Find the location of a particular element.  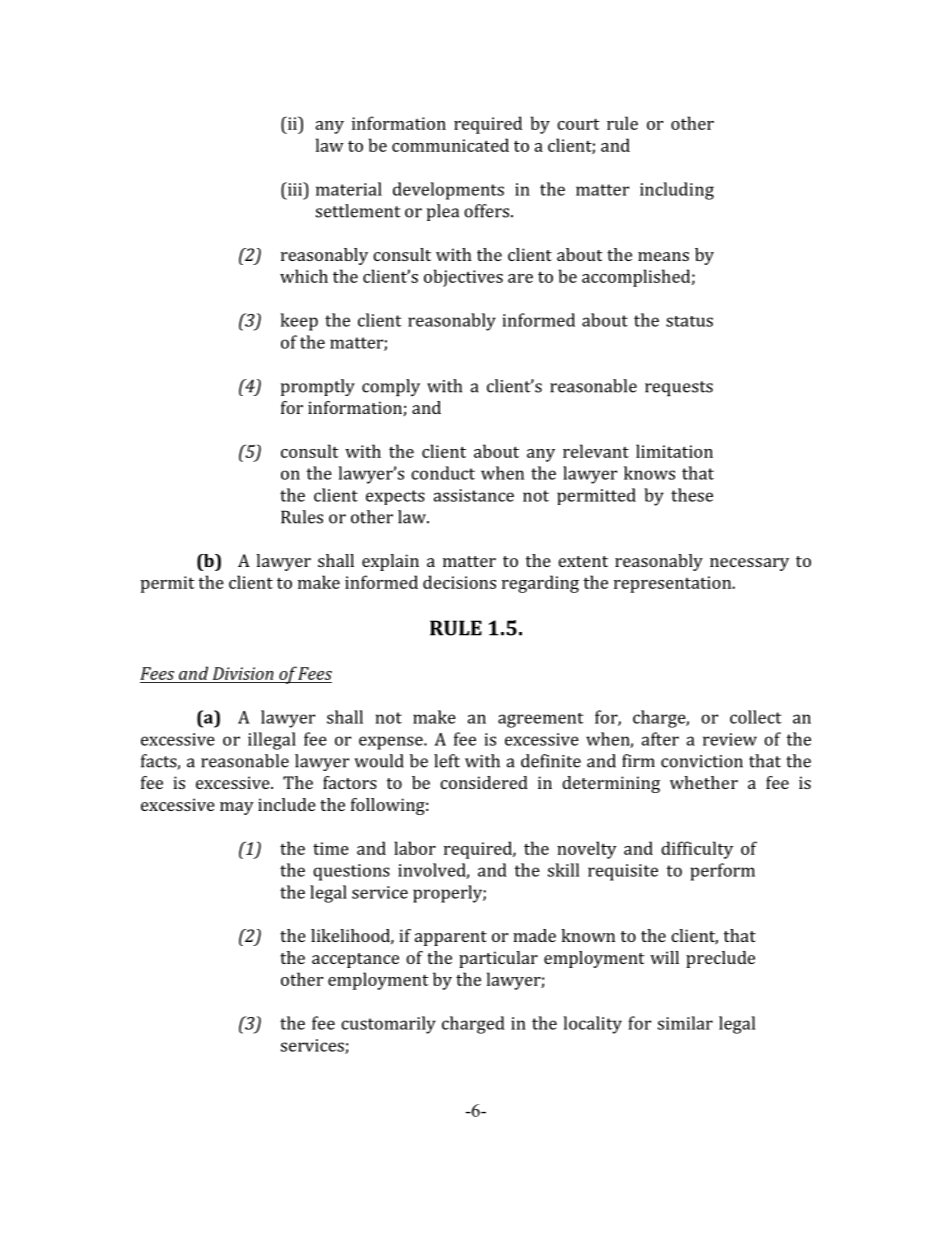

decisions is located at coordinates (459, 582).
